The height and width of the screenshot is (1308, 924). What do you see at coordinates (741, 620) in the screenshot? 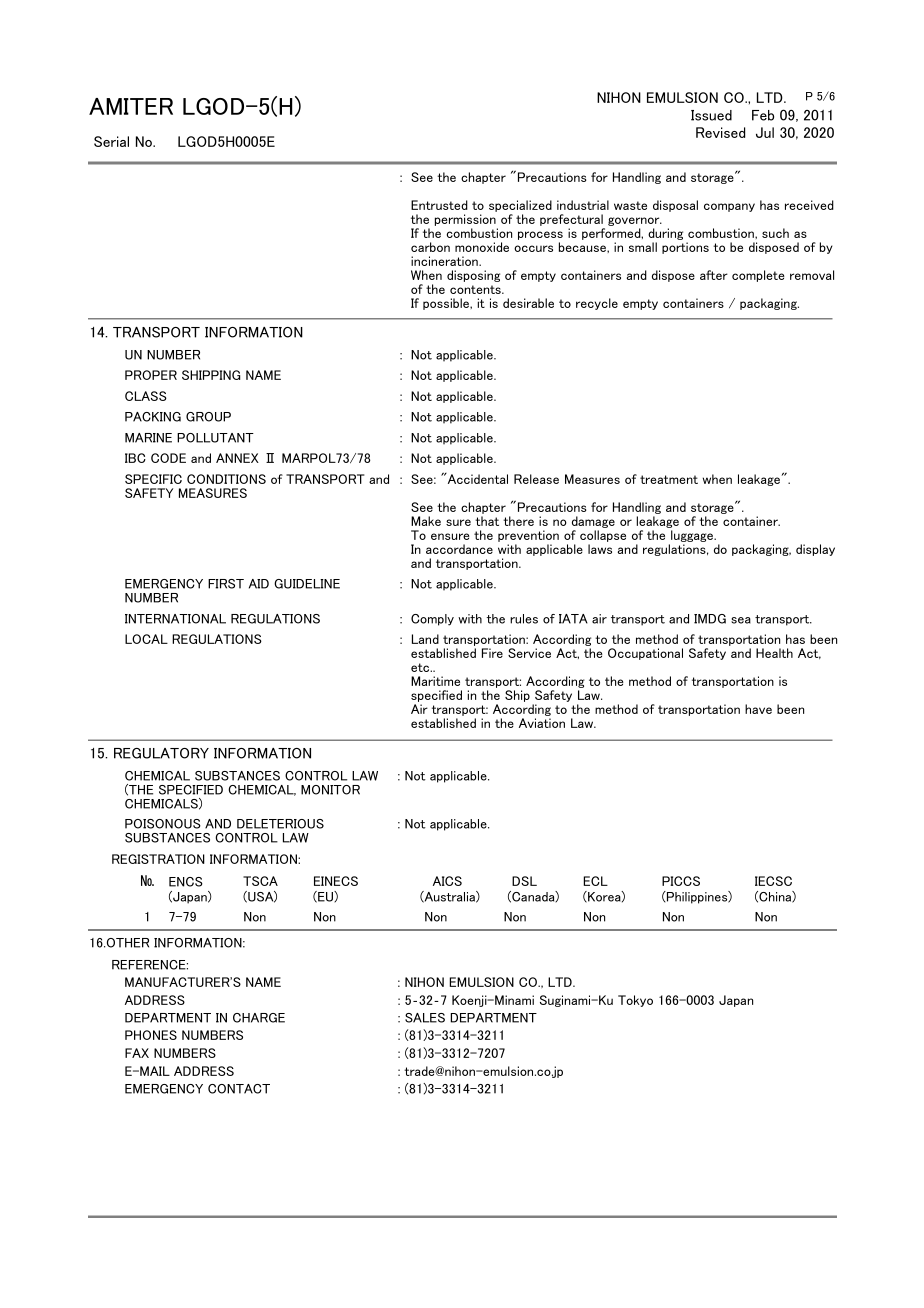
I see `sea` at bounding box center [741, 620].
